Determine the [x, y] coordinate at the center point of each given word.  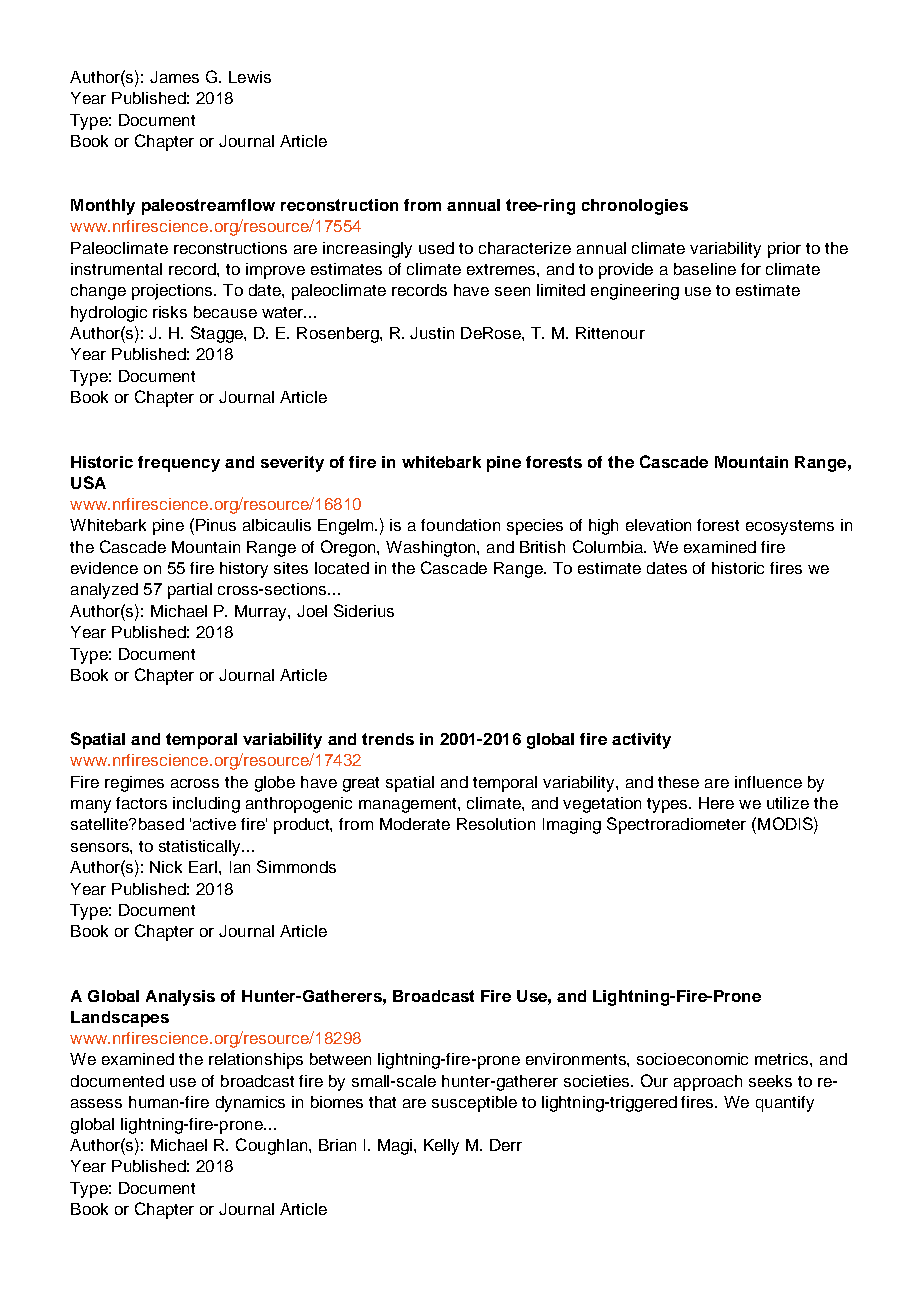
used [436, 248]
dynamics [250, 1104]
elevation [658, 525]
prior [784, 250]
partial [190, 591]
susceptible [474, 1104]
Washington [432, 549]
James [174, 77]
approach [708, 1083]
